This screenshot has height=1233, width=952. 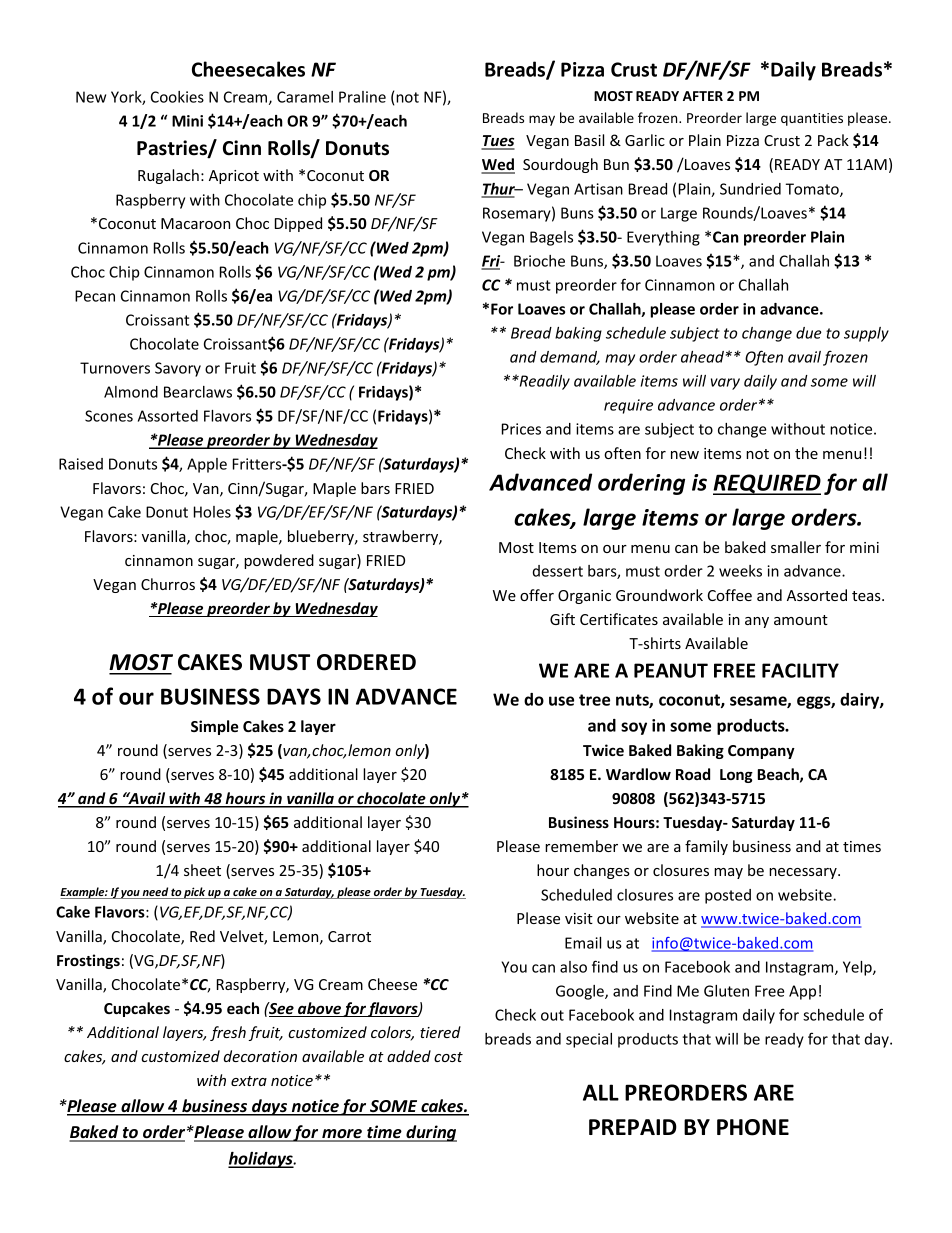 I want to click on Thur, so click(x=499, y=190).
